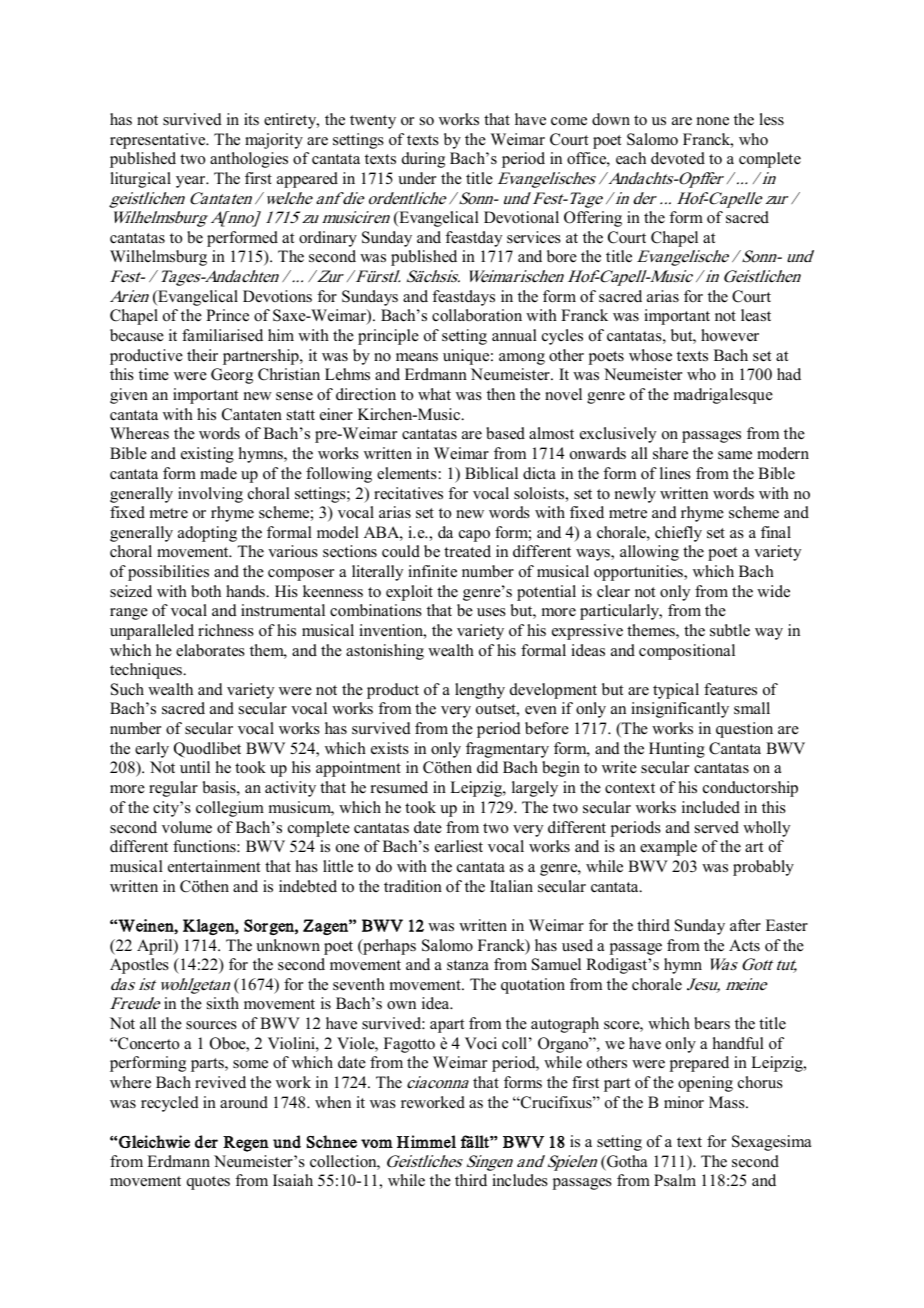 This image has width=924, height=1308. What do you see at coordinates (210, 650) in the image?
I see `elaborates` at bounding box center [210, 650].
